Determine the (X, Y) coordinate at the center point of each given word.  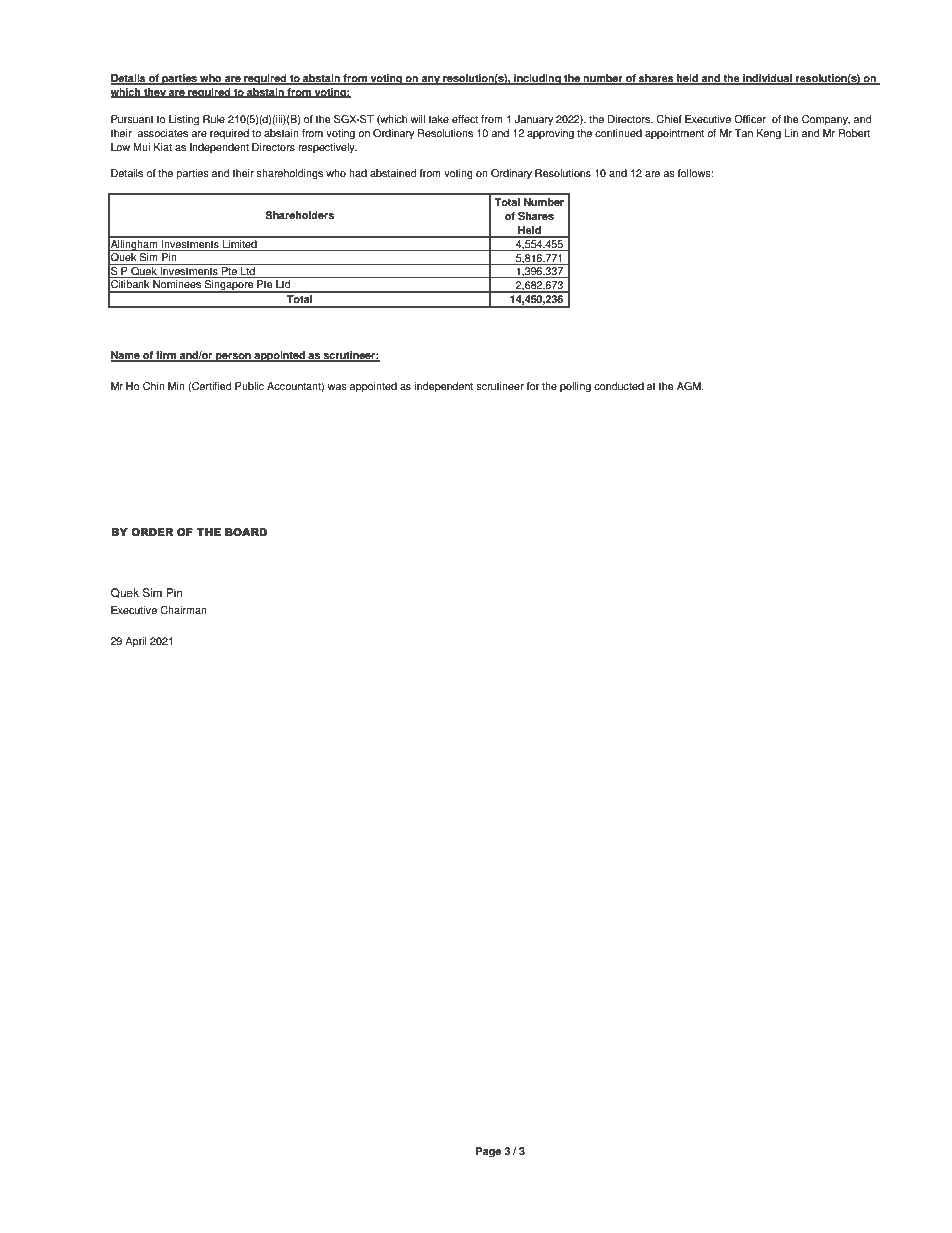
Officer (750, 119)
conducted (619, 386)
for (533, 386)
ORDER (152, 532)
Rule (214, 119)
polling (575, 387)
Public (249, 386)
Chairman (183, 610)
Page (488, 1152)
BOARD (246, 532)
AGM (690, 386)
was (337, 387)
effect (465, 119)
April (136, 642)
